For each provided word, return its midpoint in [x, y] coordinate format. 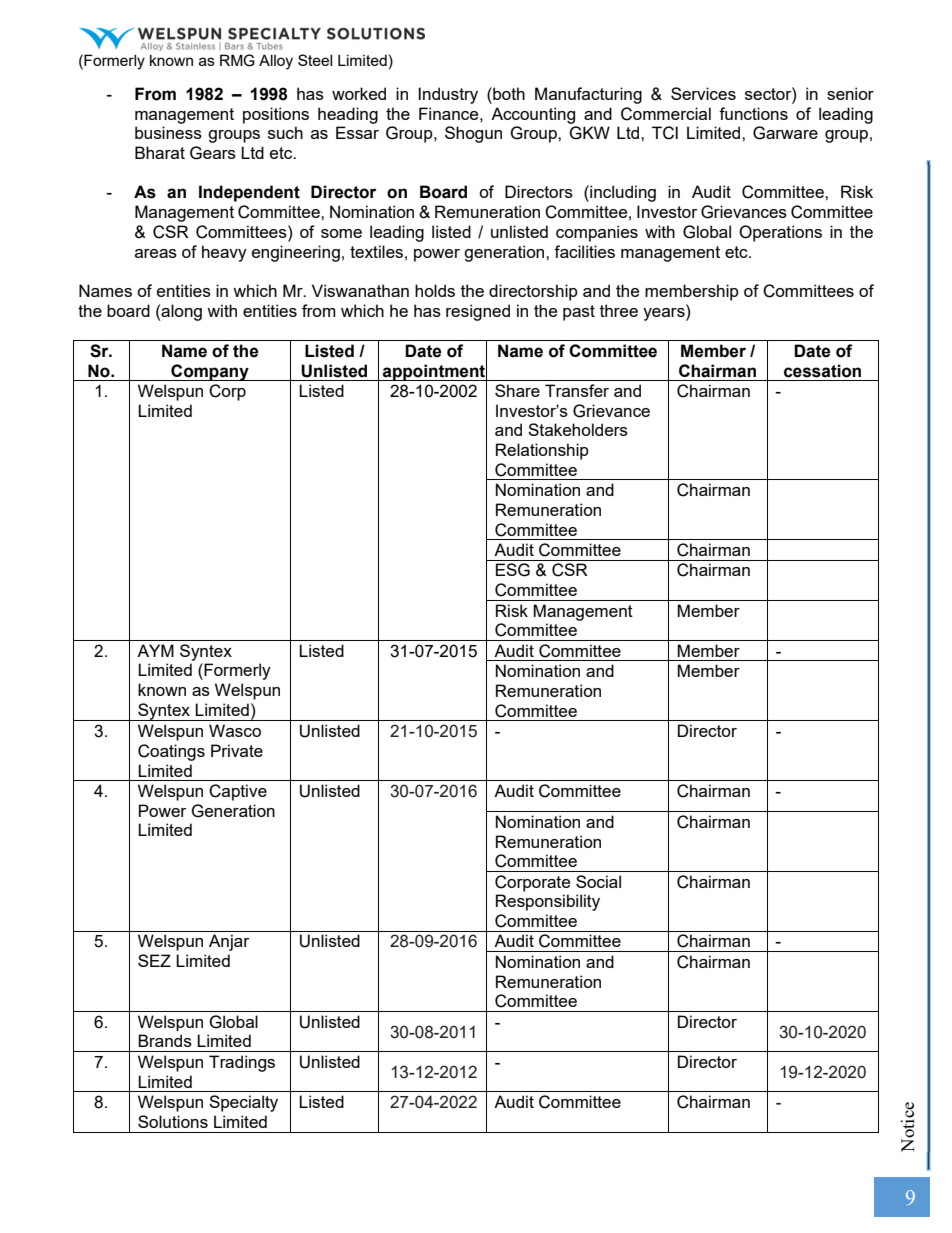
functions [753, 113]
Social [598, 881]
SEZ [154, 960]
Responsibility [548, 902]
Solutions [173, 1121]
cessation [822, 371]
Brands [165, 1040]
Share [517, 390]
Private [237, 750]
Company [210, 372]
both [508, 93]
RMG [237, 60]
